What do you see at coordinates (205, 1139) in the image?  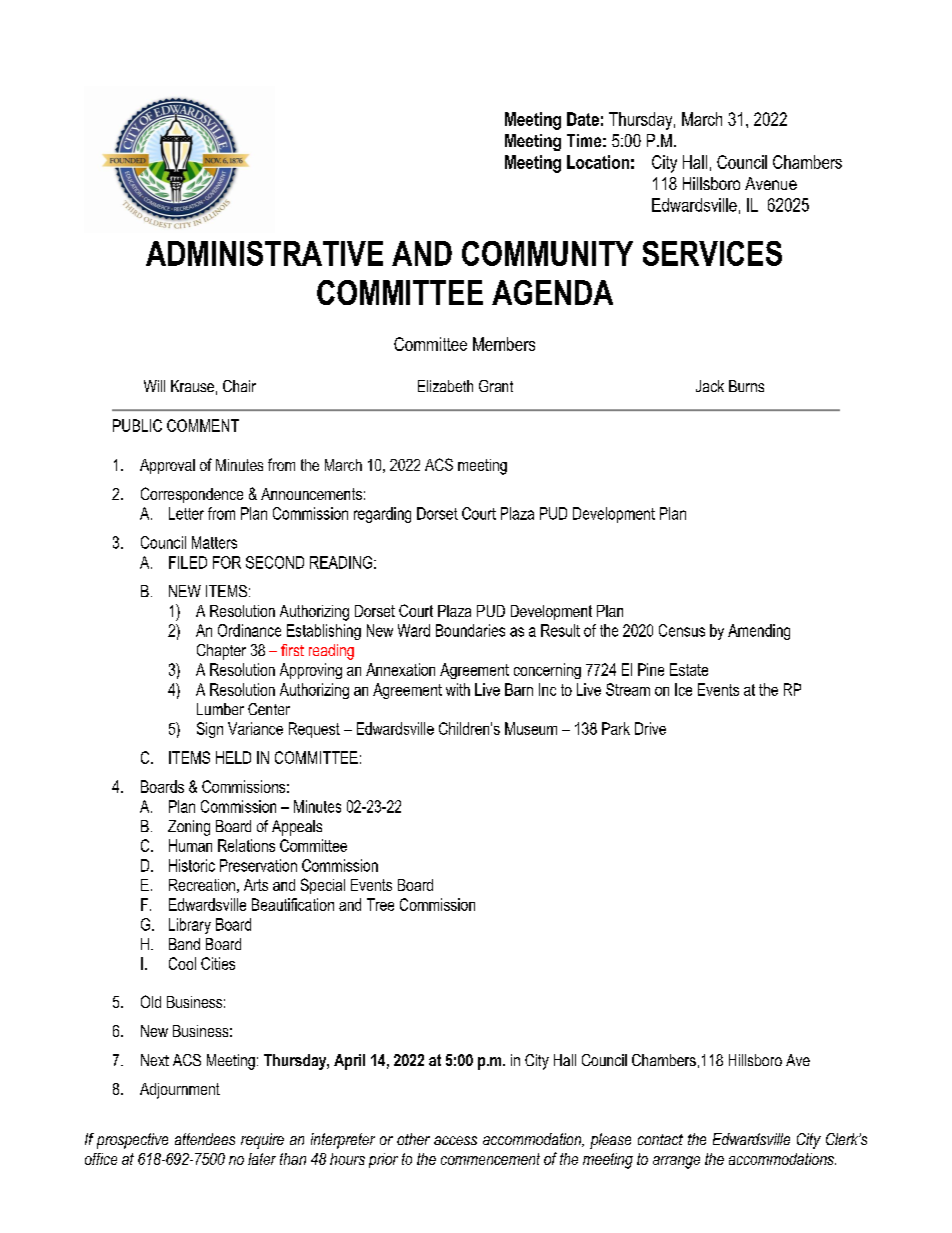 I see `attendees` at bounding box center [205, 1139].
